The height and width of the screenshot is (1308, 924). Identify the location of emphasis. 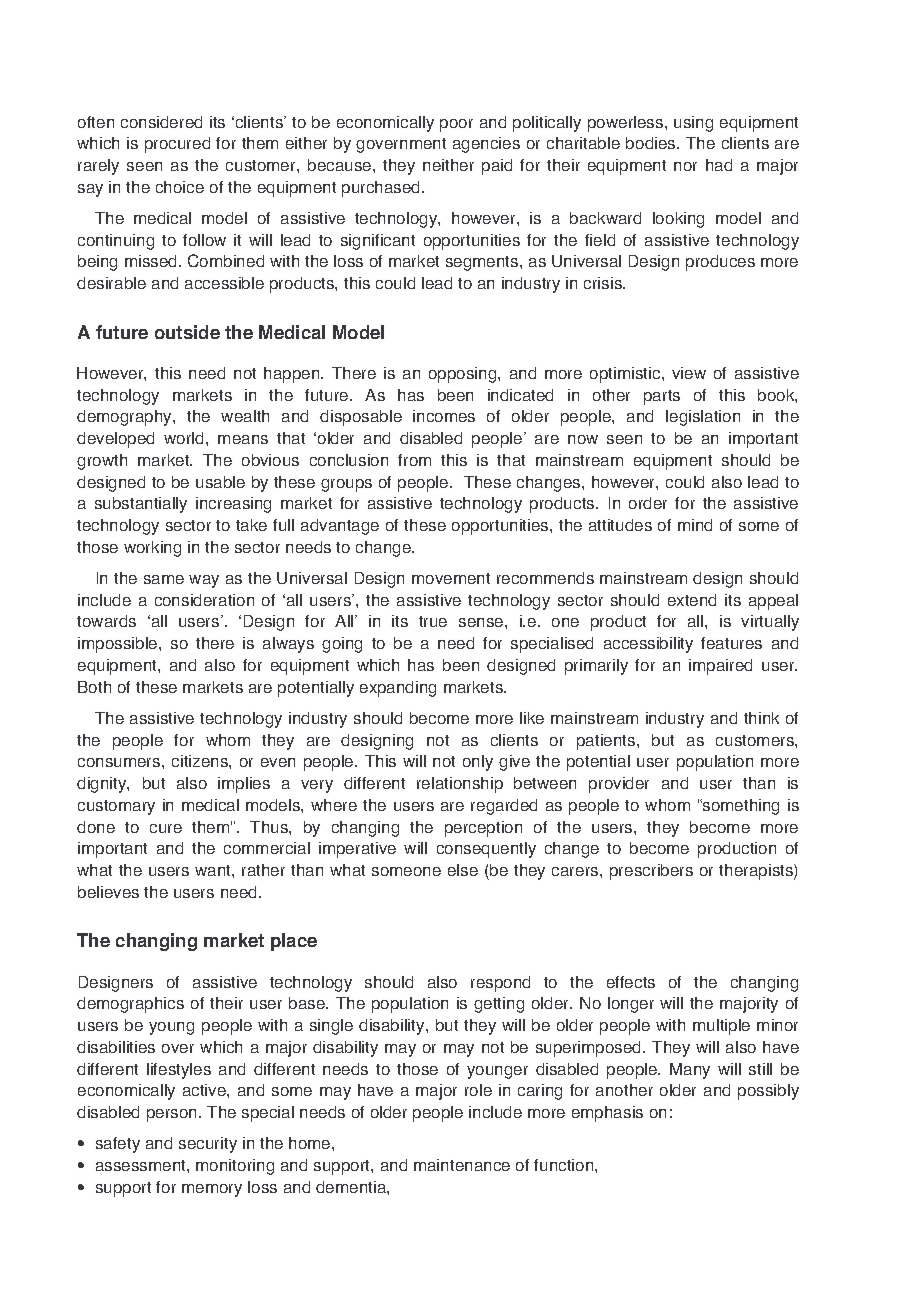
(607, 1114).
